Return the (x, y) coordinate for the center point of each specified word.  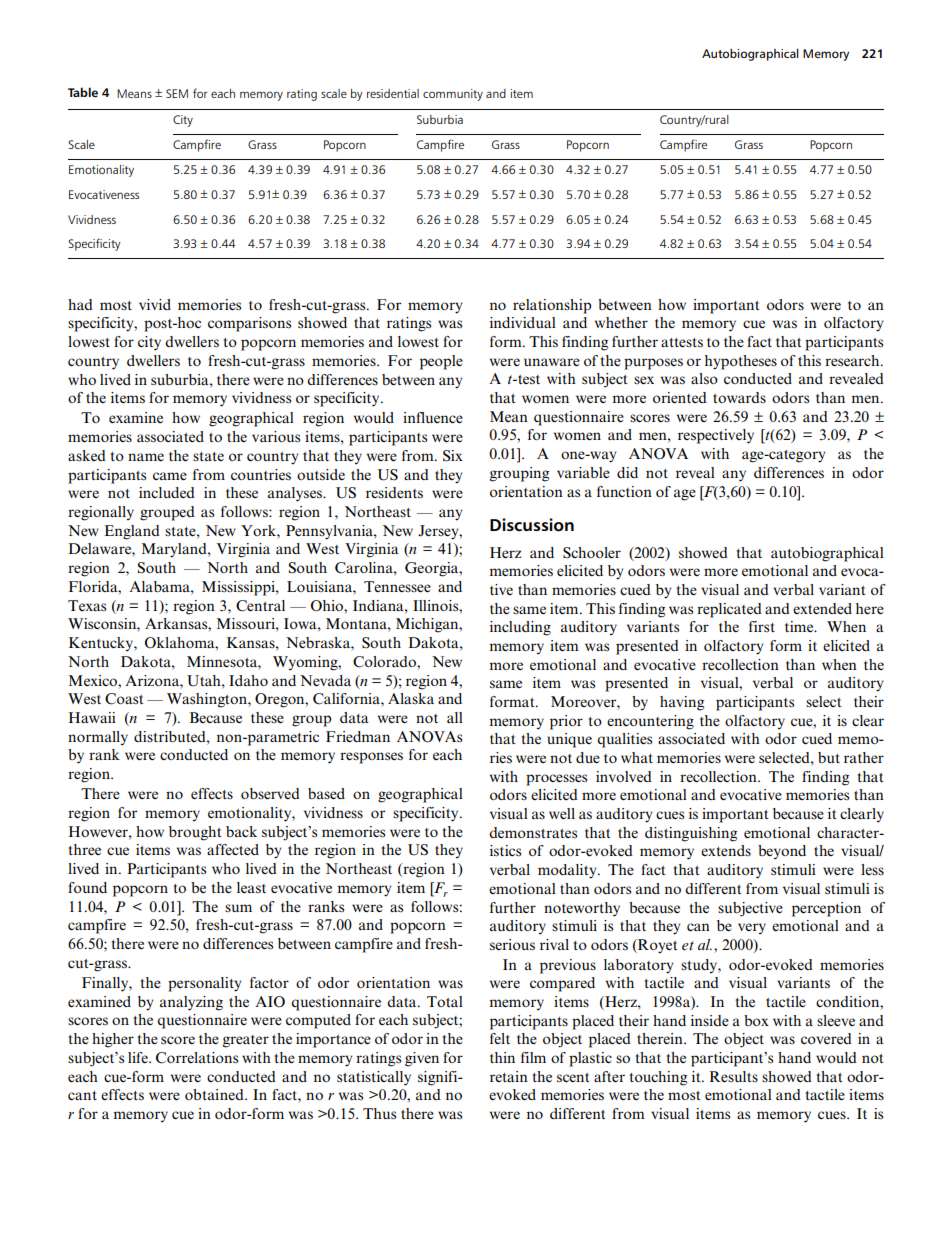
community (453, 95)
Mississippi (239, 588)
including (520, 628)
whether (621, 322)
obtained (215, 1094)
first (762, 626)
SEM (177, 93)
